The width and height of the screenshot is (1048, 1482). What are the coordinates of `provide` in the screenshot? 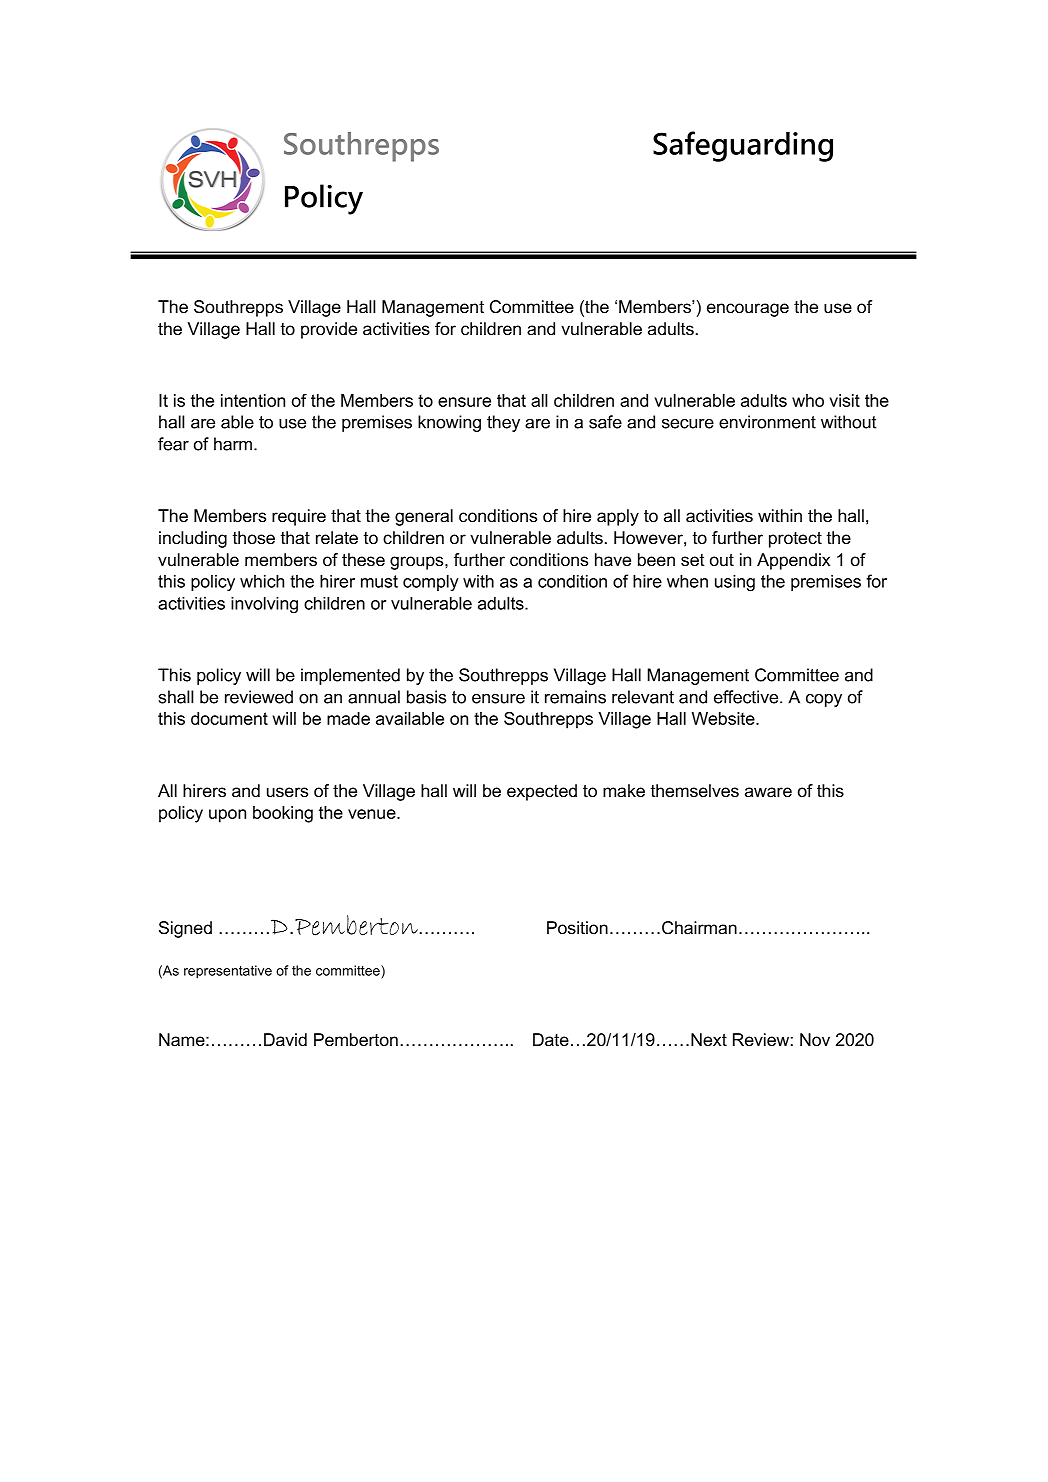 It's located at (329, 330).
